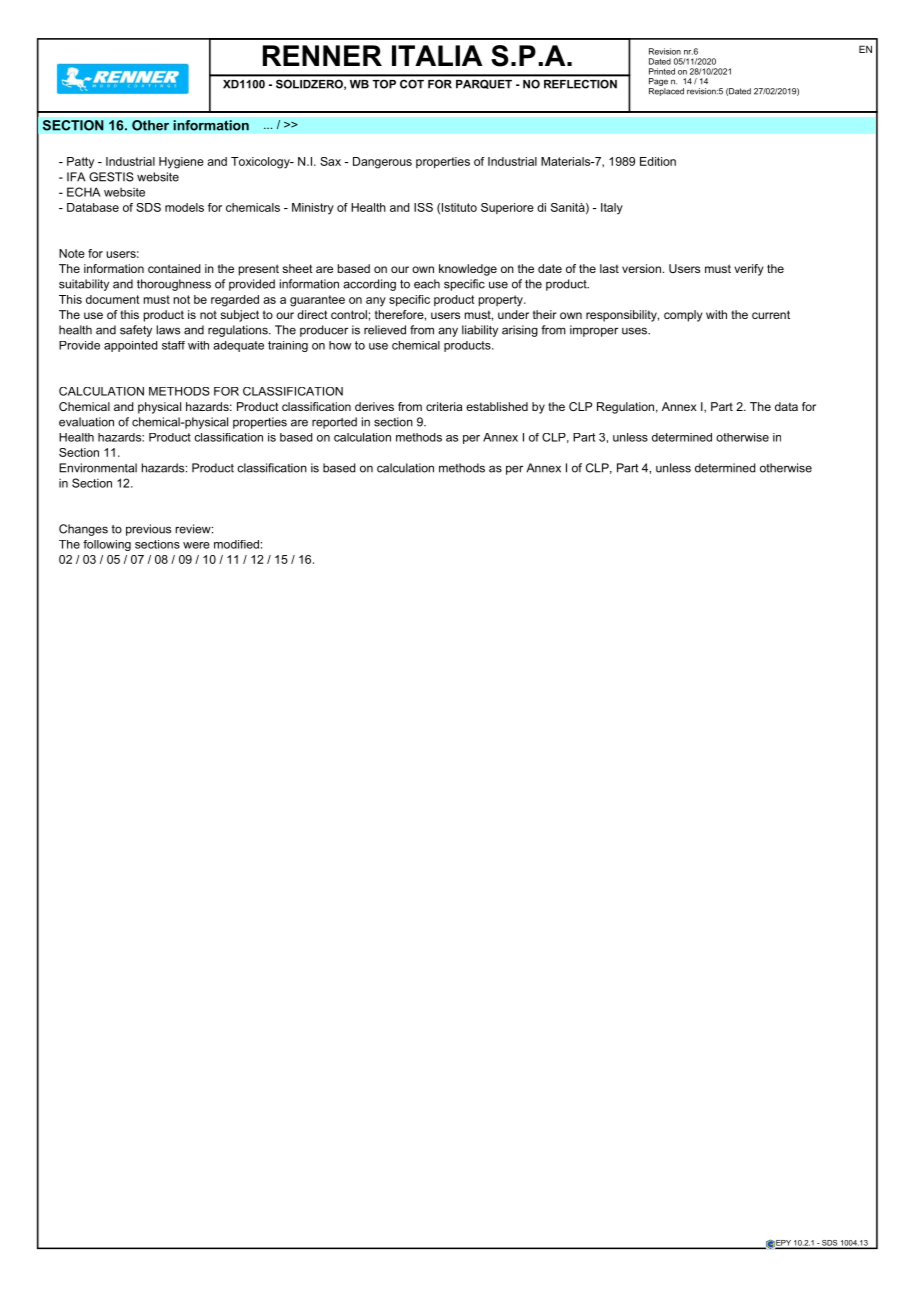 The width and height of the image is (924, 1309). Describe the element at coordinates (113, 299) in the image. I see `document` at that location.
